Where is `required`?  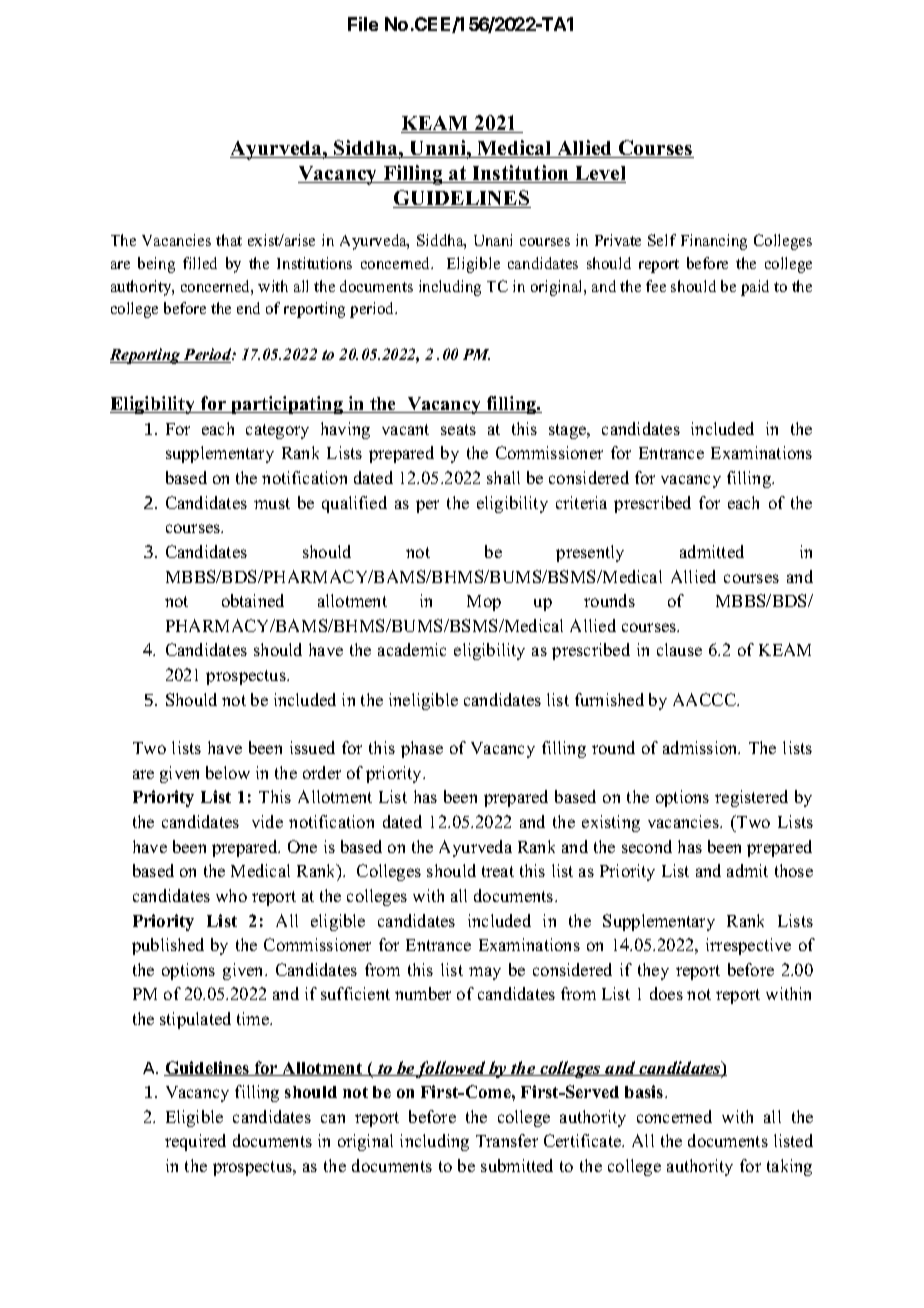 required is located at coordinates (195, 1142).
